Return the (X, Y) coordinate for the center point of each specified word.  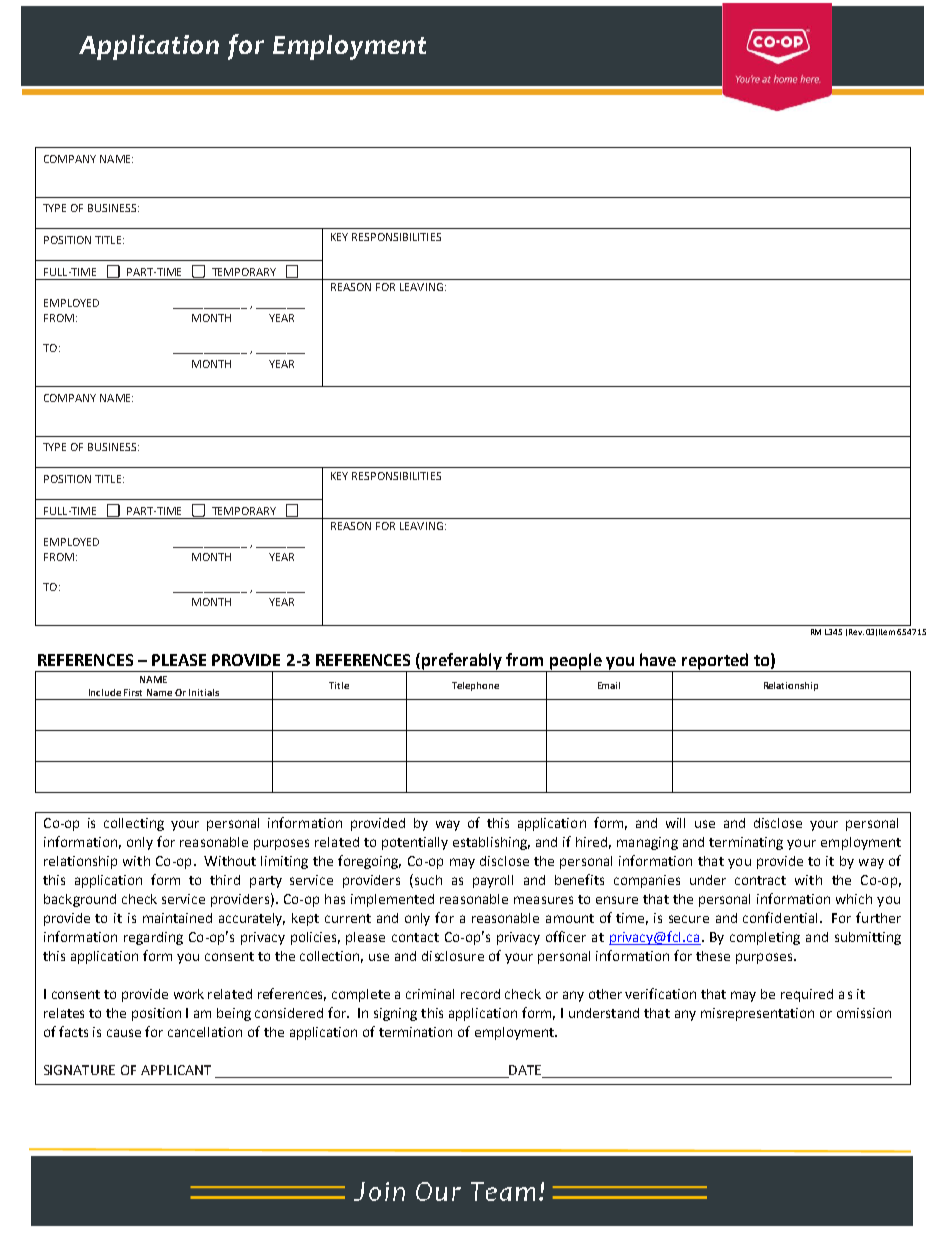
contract (760, 880)
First (133, 692)
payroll (493, 881)
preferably (463, 662)
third (225, 880)
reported (715, 662)
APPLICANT (176, 1070)
